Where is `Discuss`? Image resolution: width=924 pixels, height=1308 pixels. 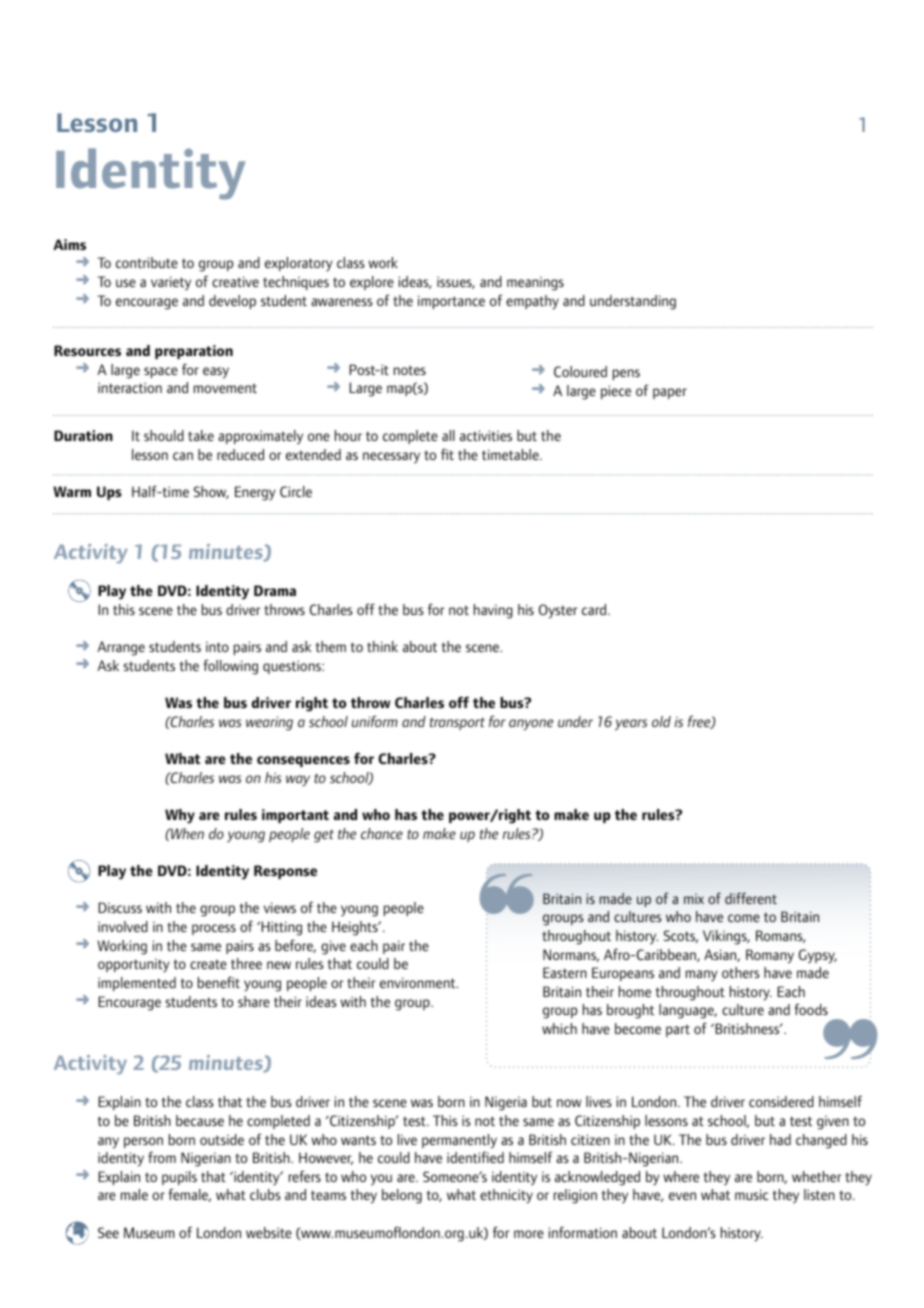
Discuss is located at coordinates (120, 907).
